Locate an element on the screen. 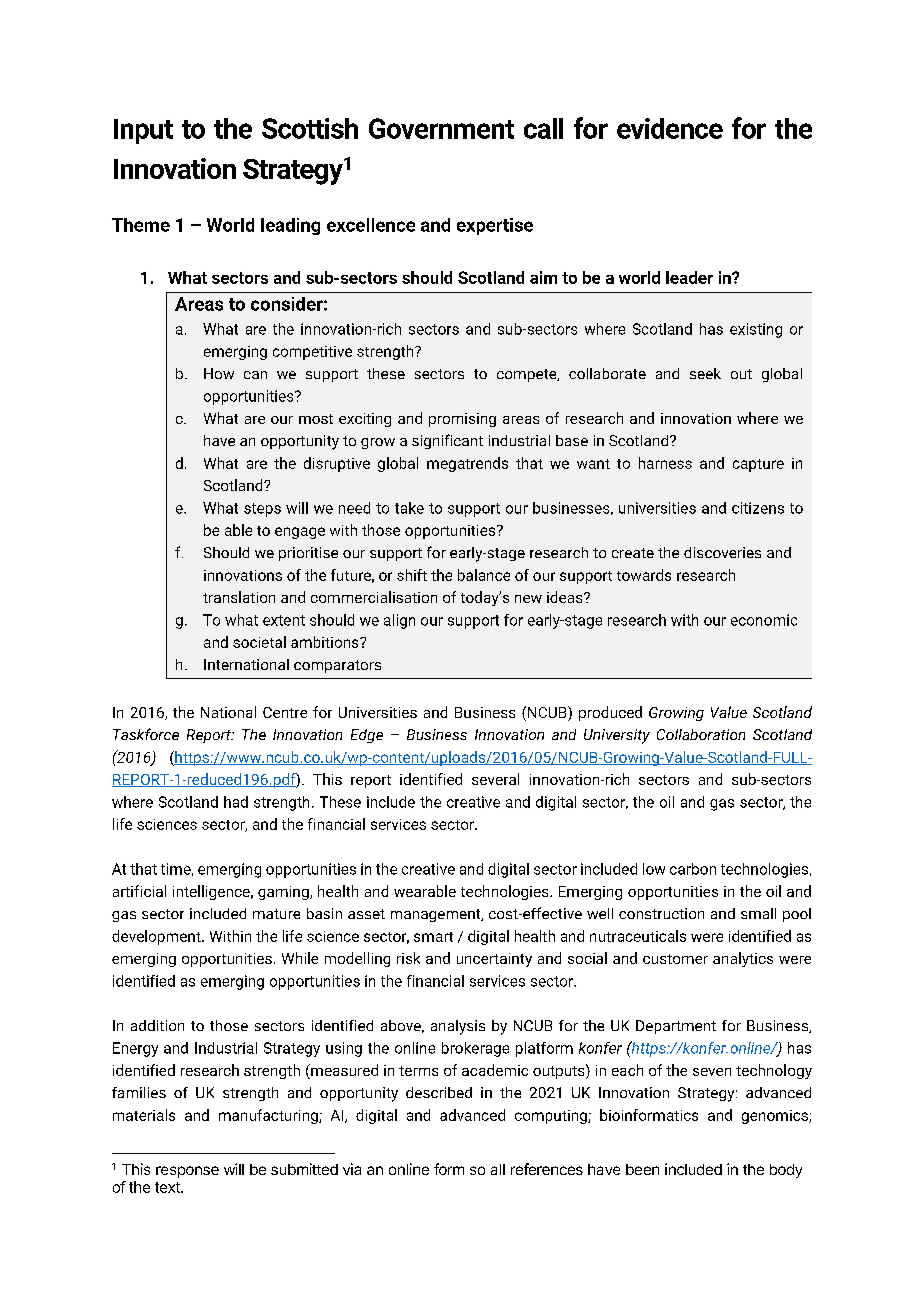 This screenshot has width=924, height=1308. evidence is located at coordinates (670, 128).
